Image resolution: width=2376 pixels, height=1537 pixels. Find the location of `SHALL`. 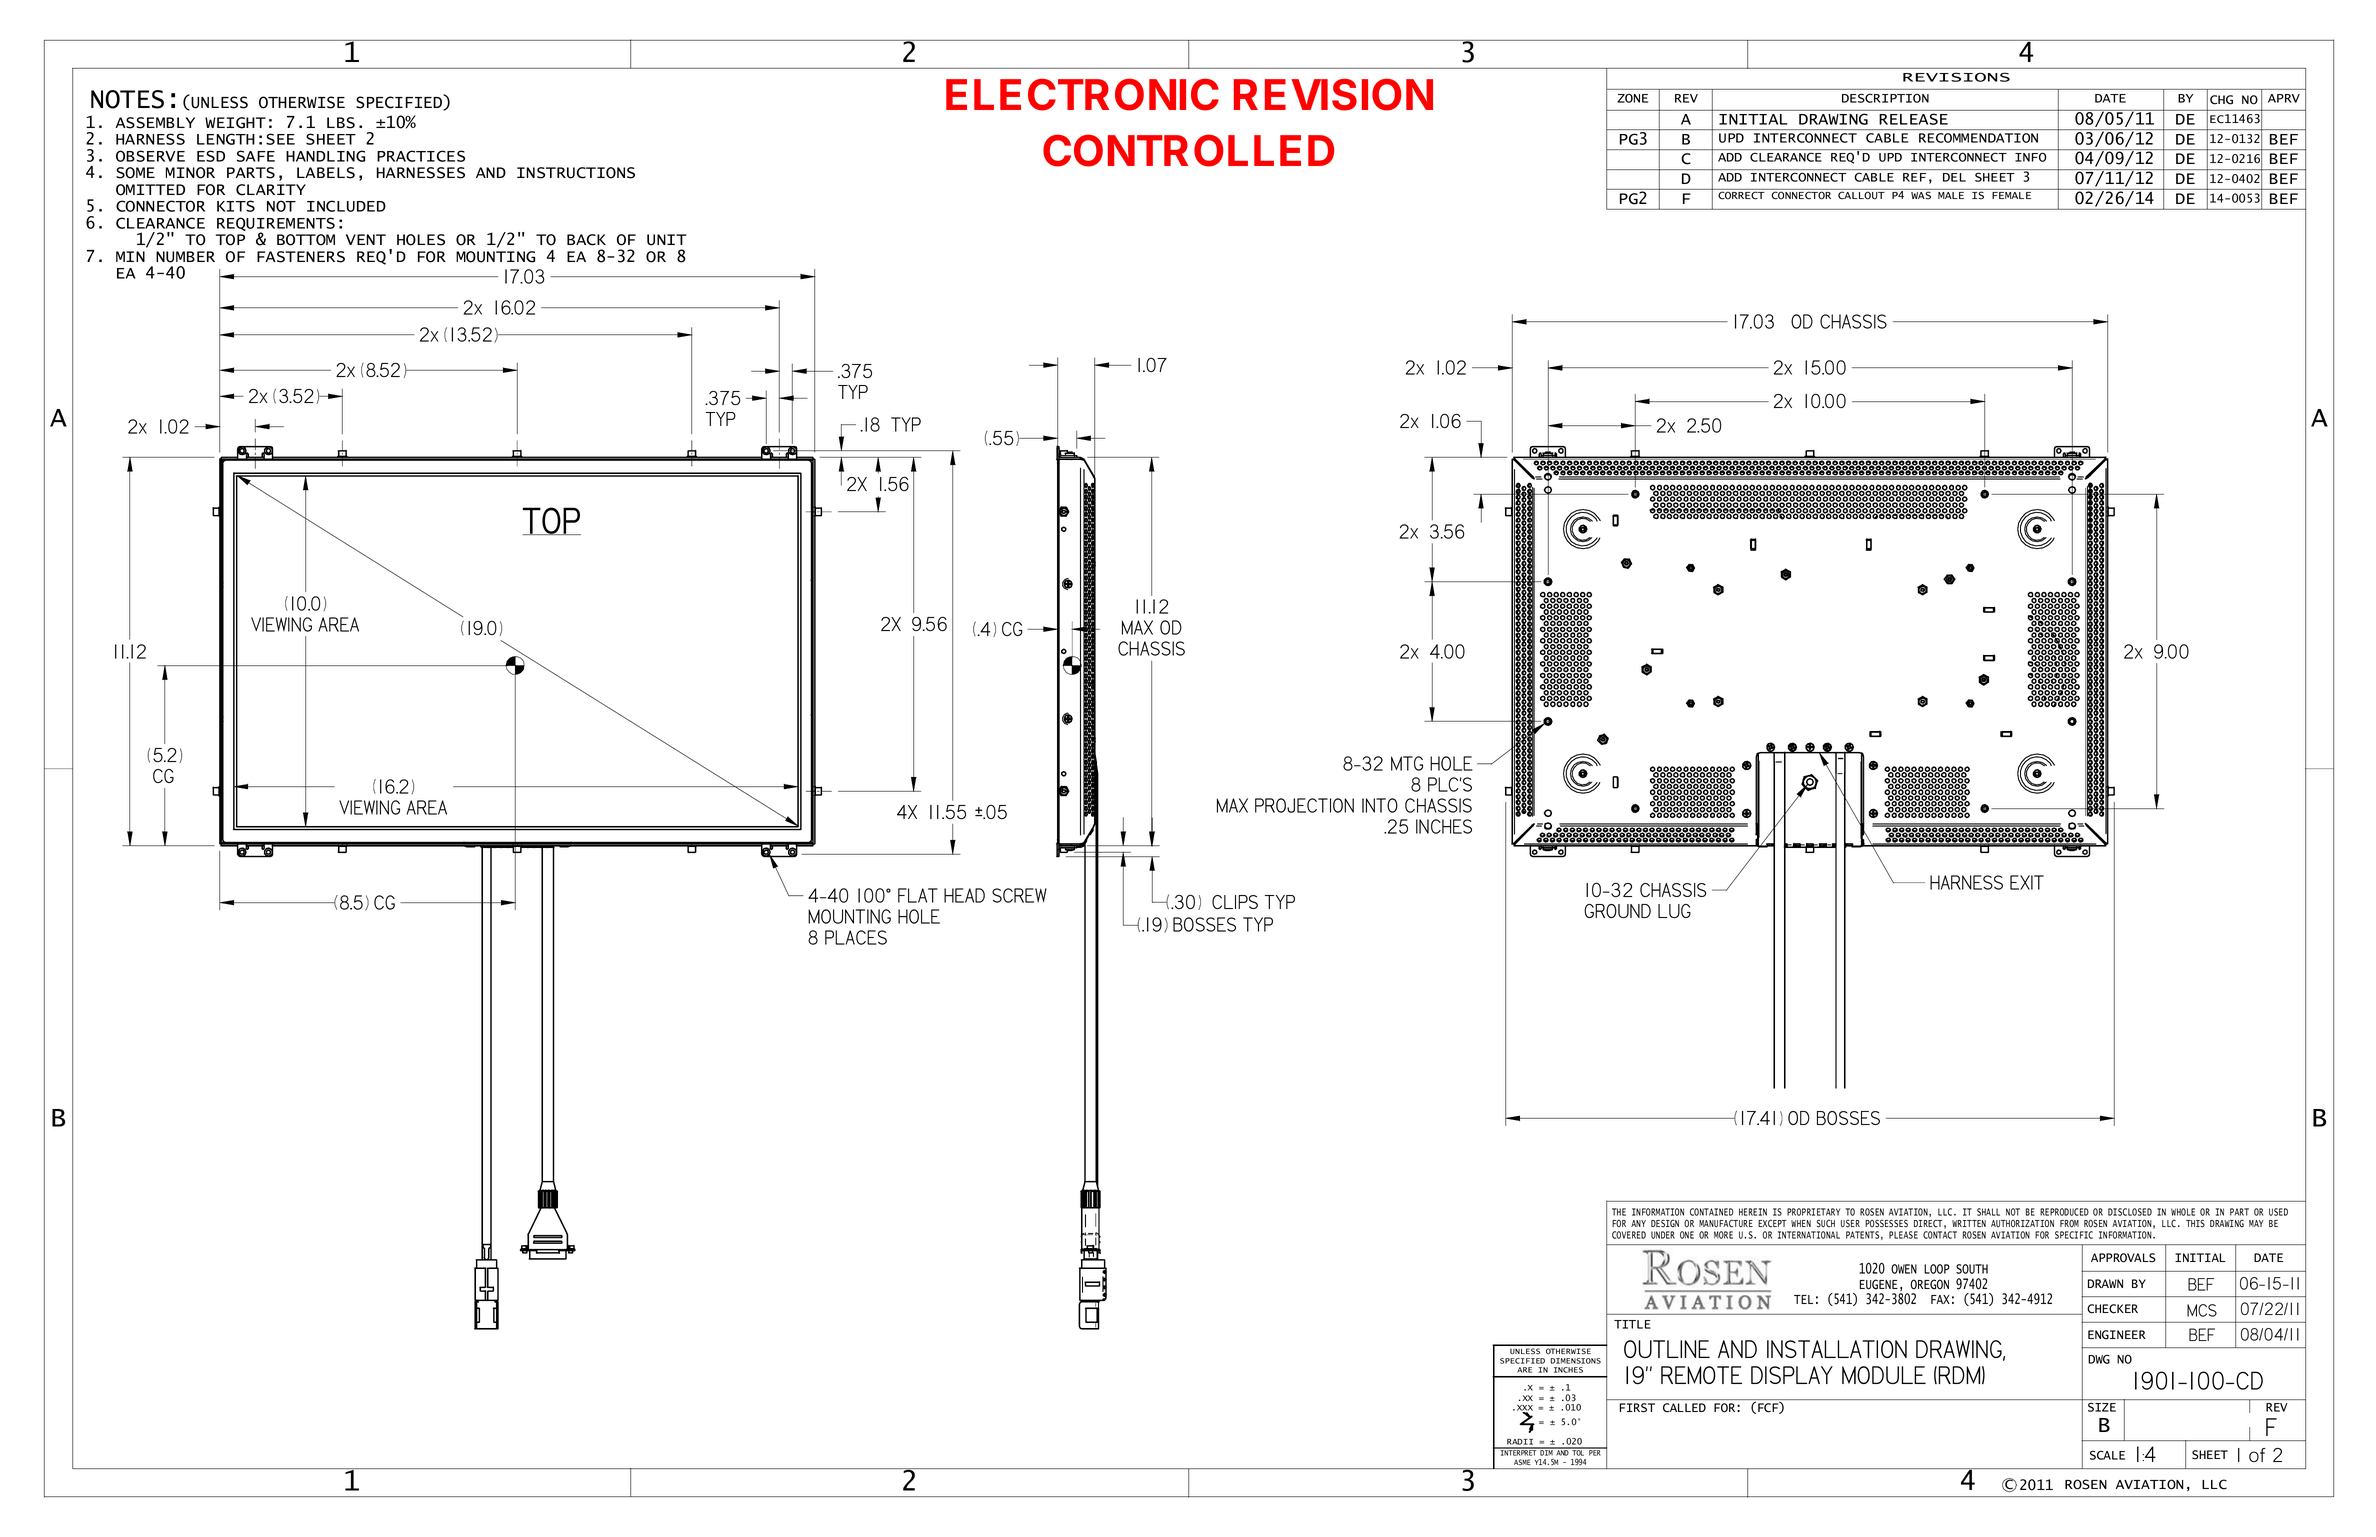

SHALL is located at coordinates (1988, 1212).
